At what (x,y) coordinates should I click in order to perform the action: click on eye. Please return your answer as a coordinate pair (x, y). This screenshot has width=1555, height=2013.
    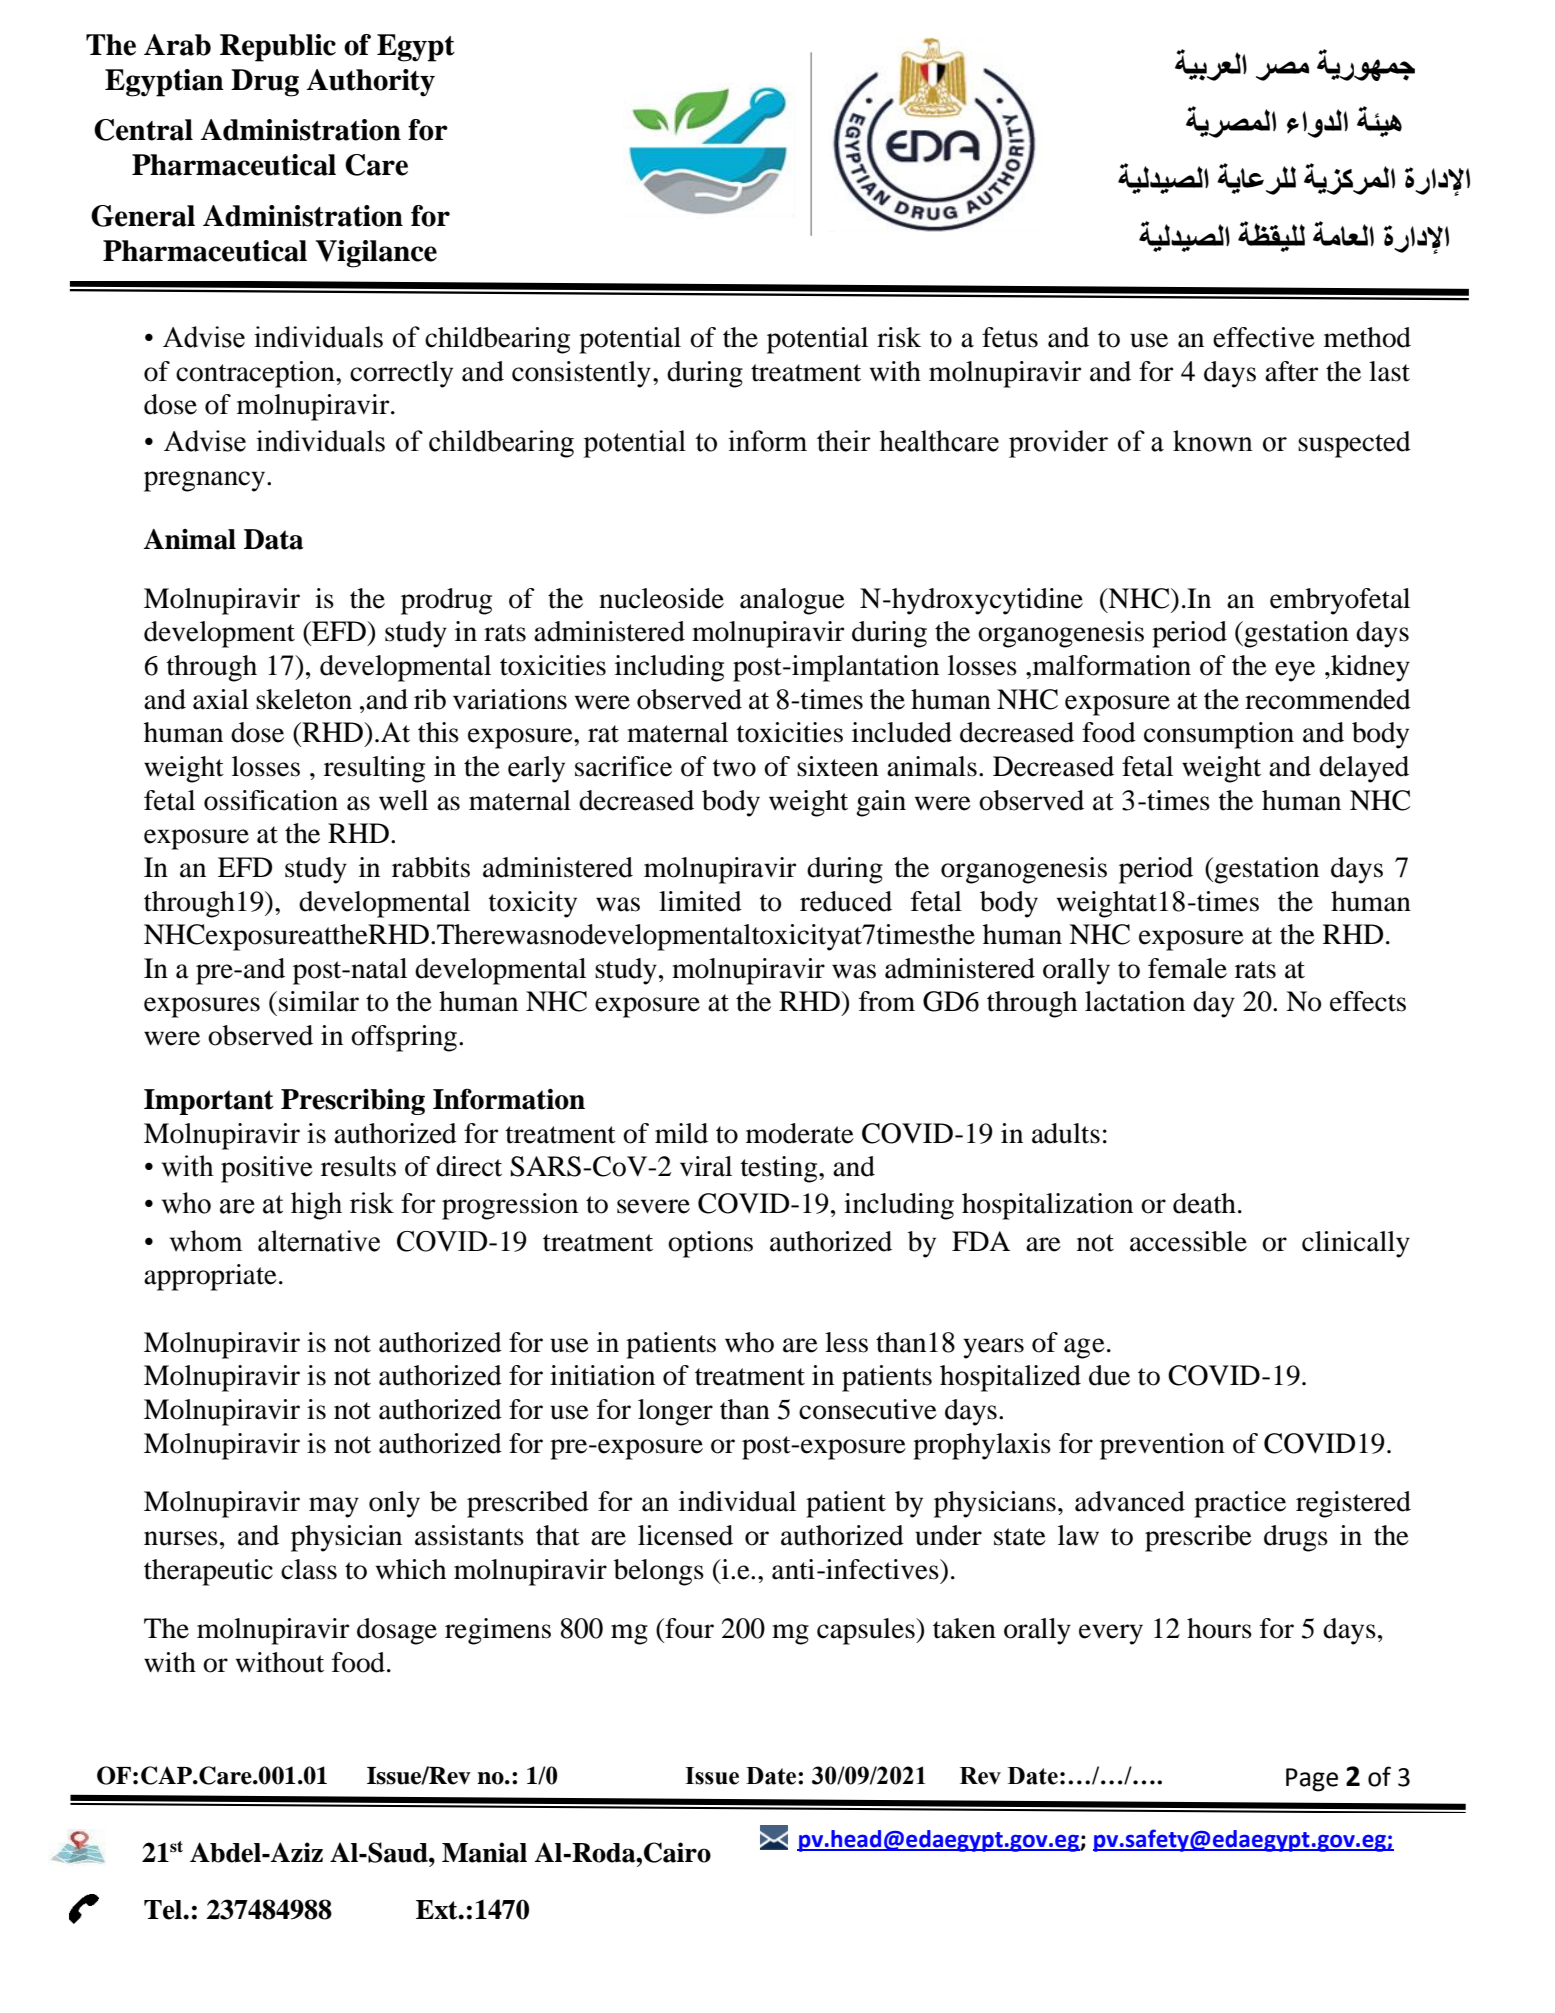
    Looking at the image, I should click on (1295, 671).
